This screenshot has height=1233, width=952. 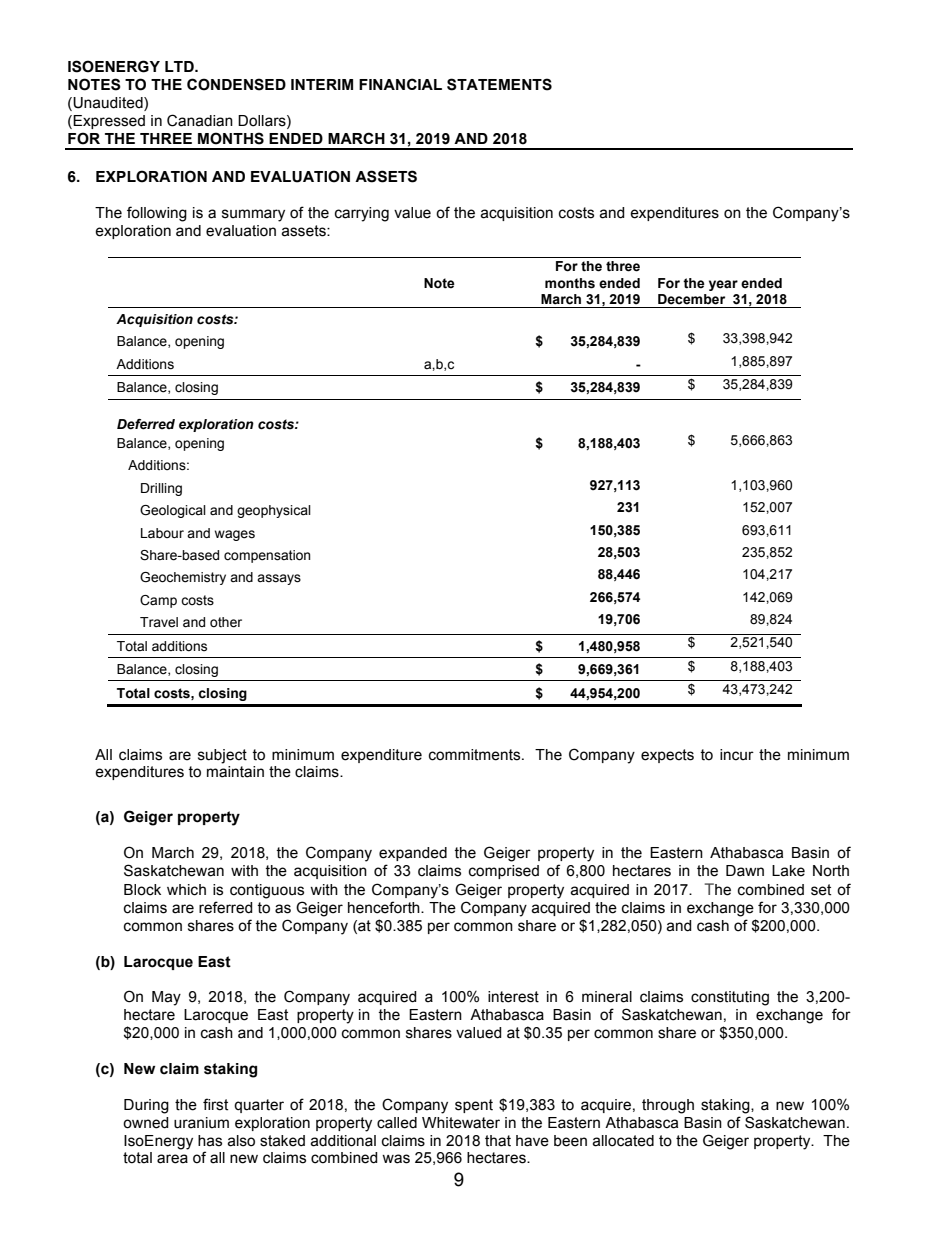 What do you see at coordinates (499, 84) in the screenshot?
I see `STATEMENTS` at bounding box center [499, 84].
